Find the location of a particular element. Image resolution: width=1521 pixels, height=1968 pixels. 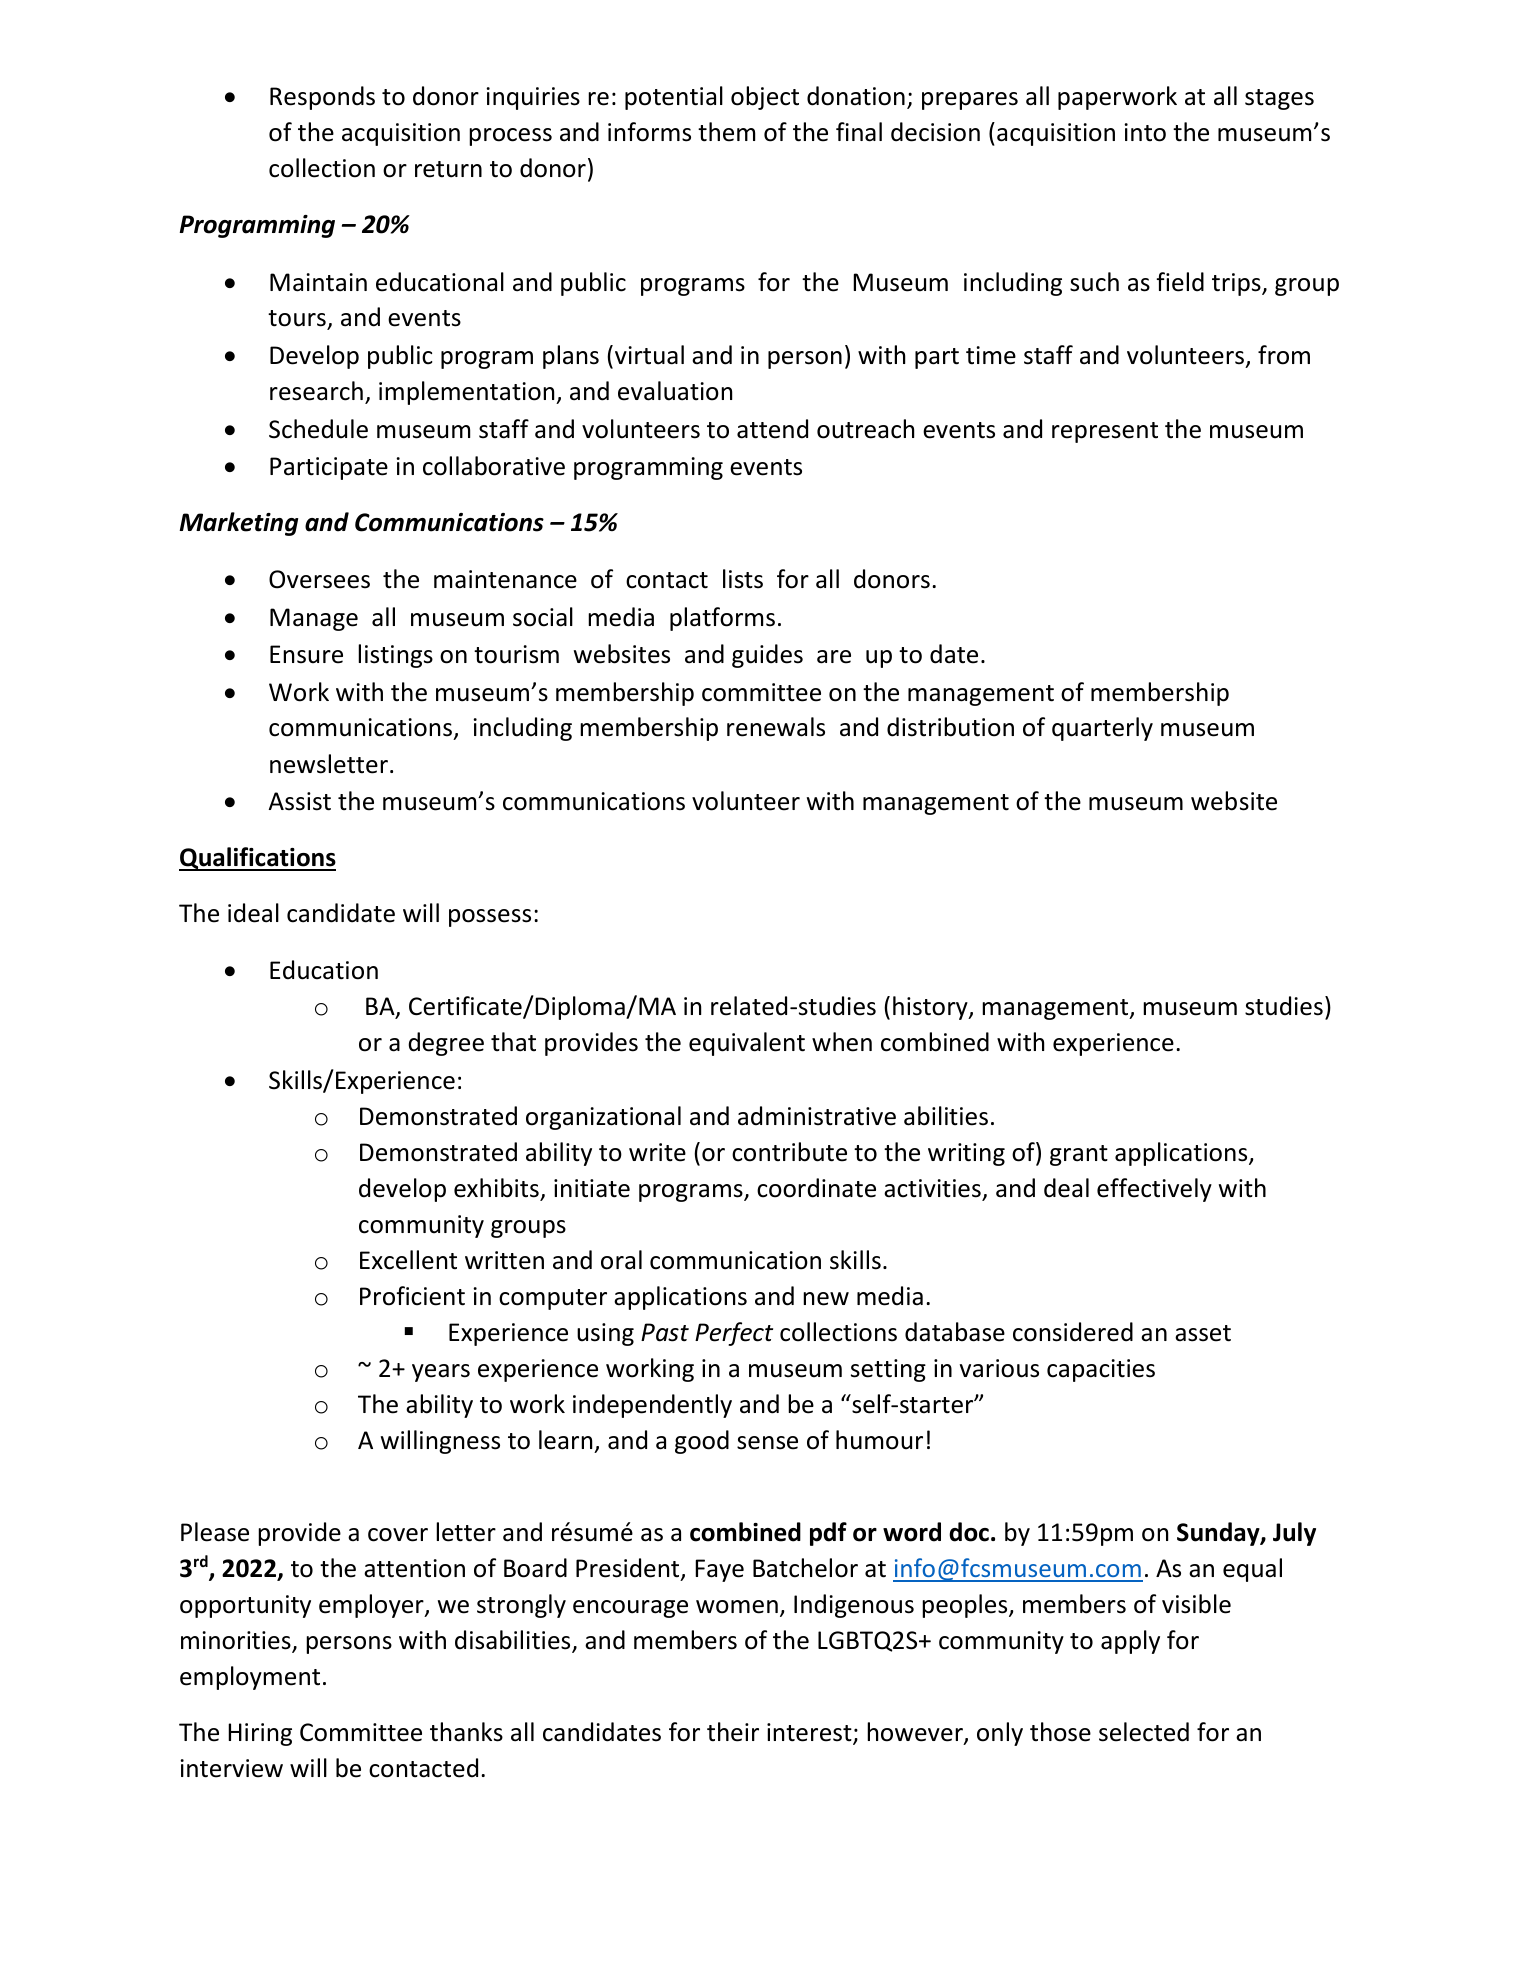

into is located at coordinates (1145, 132).
